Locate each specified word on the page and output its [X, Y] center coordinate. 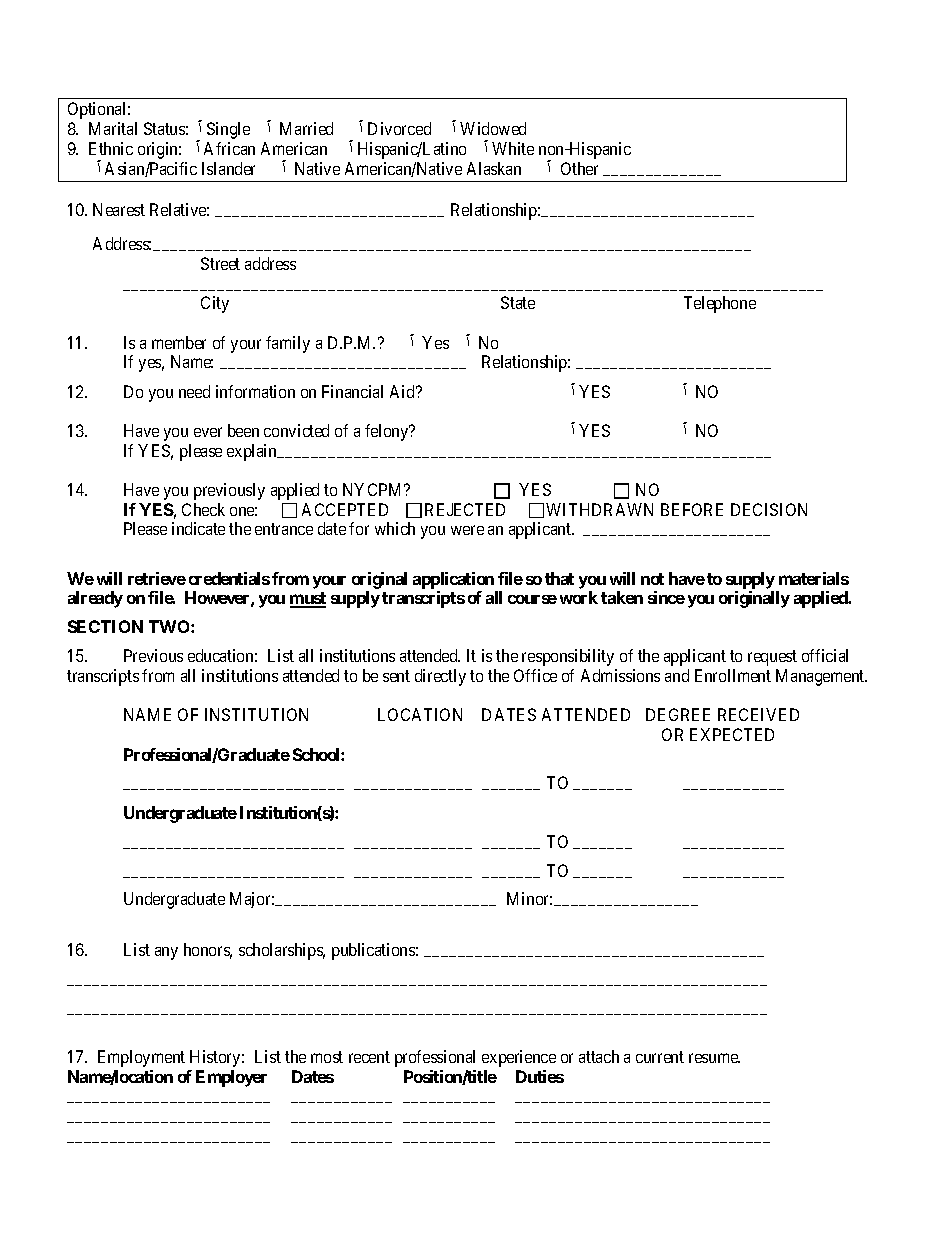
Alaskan [494, 168]
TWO [170, 626]
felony [388, 432]
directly [440, 677]
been [243, 430]
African [229, 148]
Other [579, 168]
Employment [141, 1058]
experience [519, 1058]
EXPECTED [732, 734]
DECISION [769, 509]
